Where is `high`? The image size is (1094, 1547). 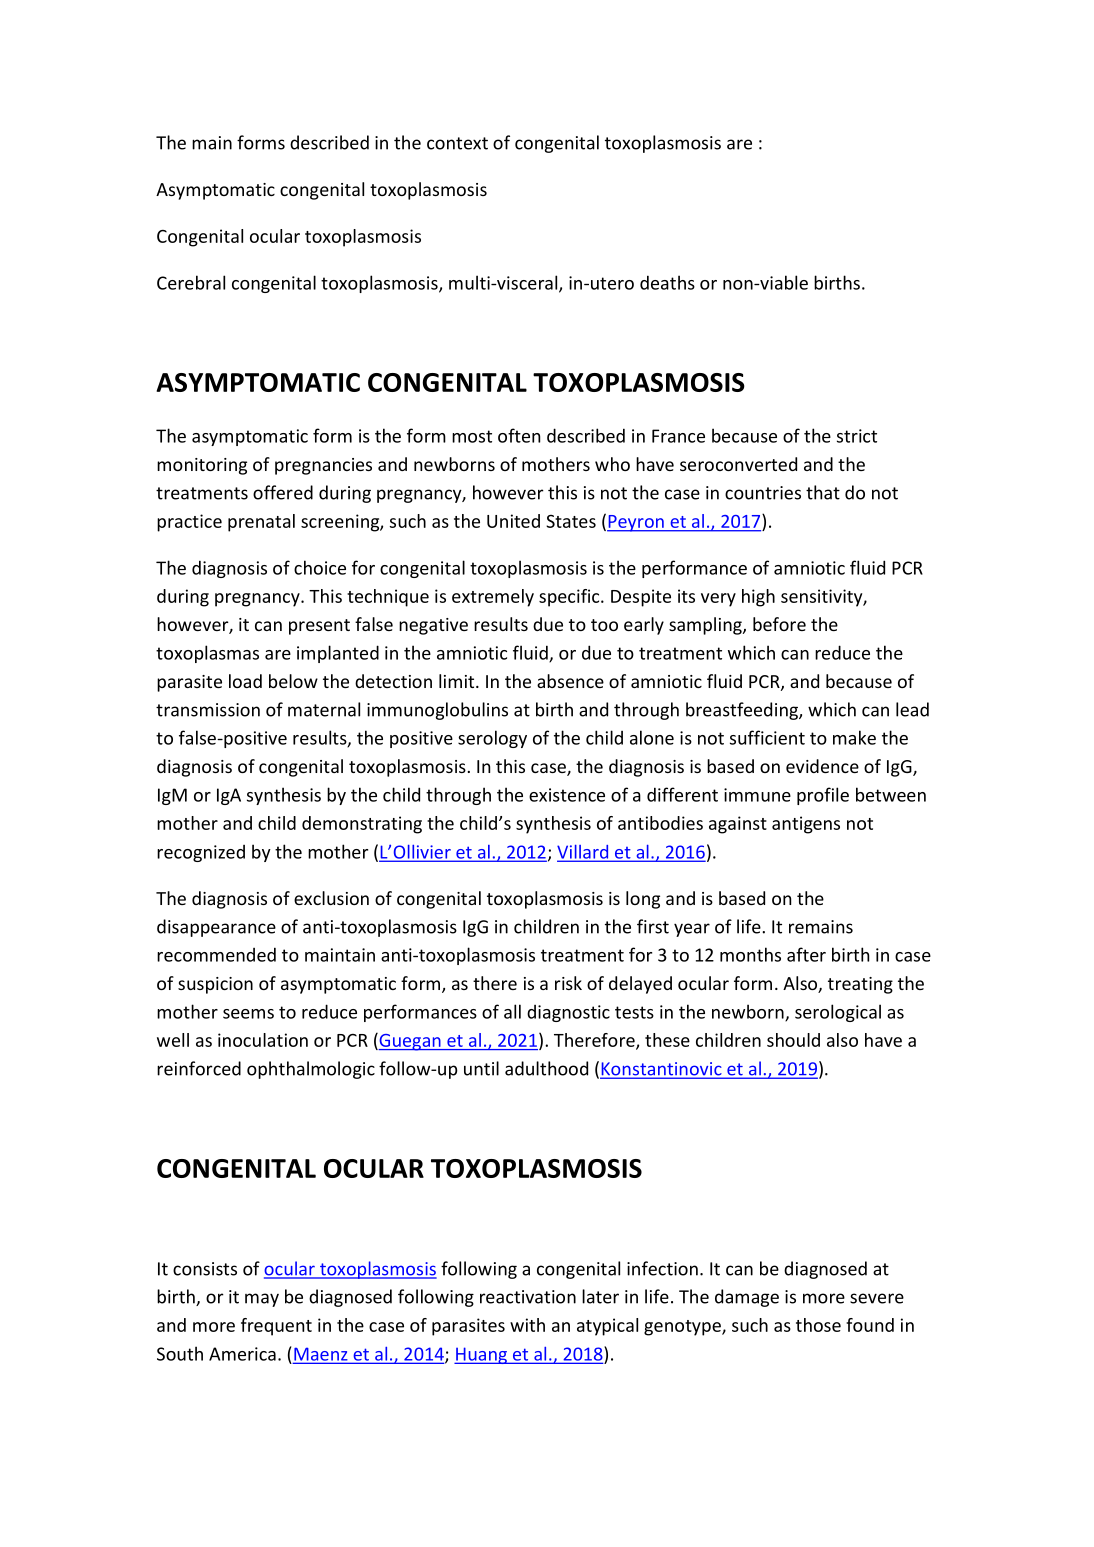 high is located at coordinates (758, 598).
